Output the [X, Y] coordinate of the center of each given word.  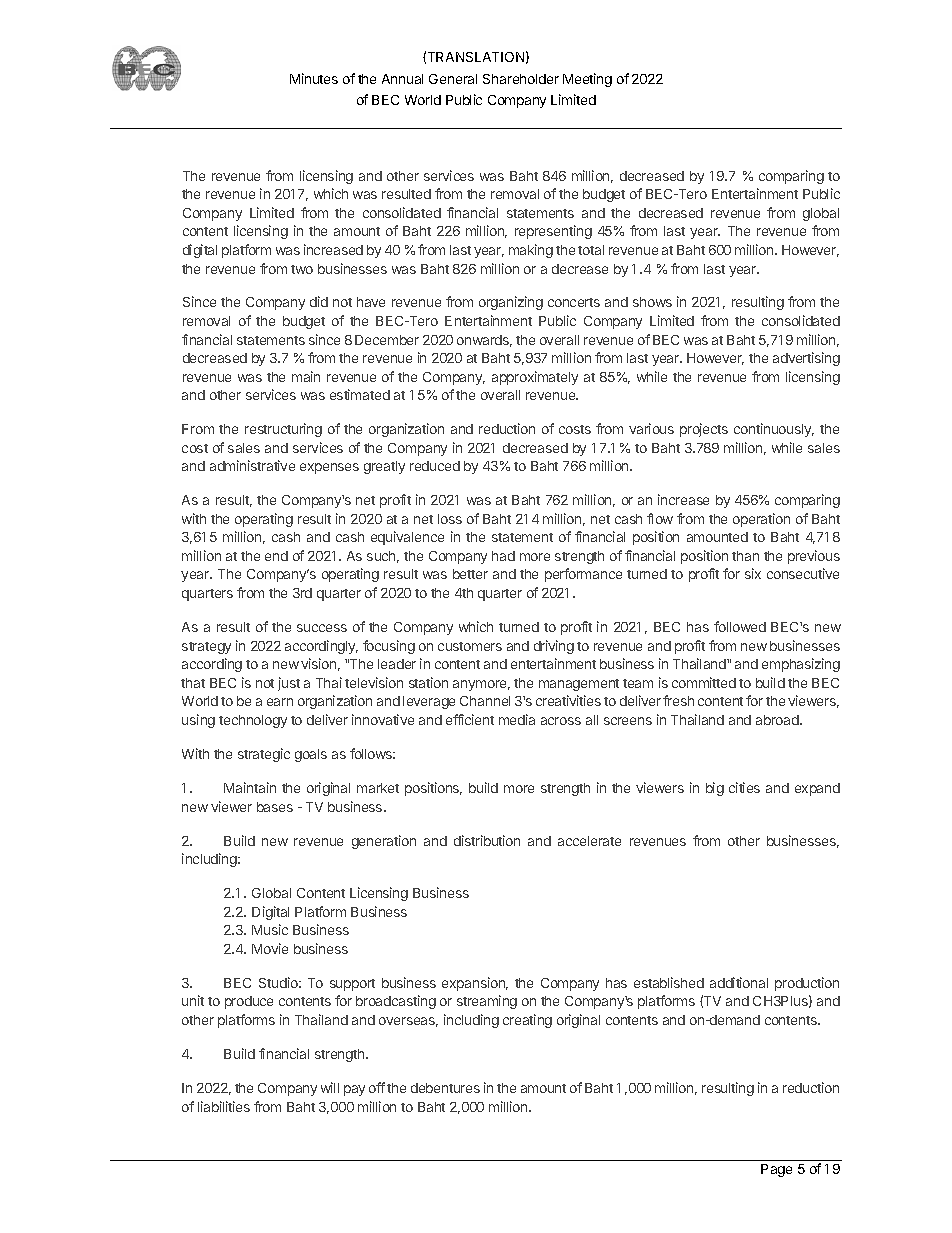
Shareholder [521, 79]
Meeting [587, 80]
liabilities [224, 1106]
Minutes [314, 78]
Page [776, 1170]
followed [740, 626]
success [322, 628]
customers [470, 646]
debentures [445, 1088]
